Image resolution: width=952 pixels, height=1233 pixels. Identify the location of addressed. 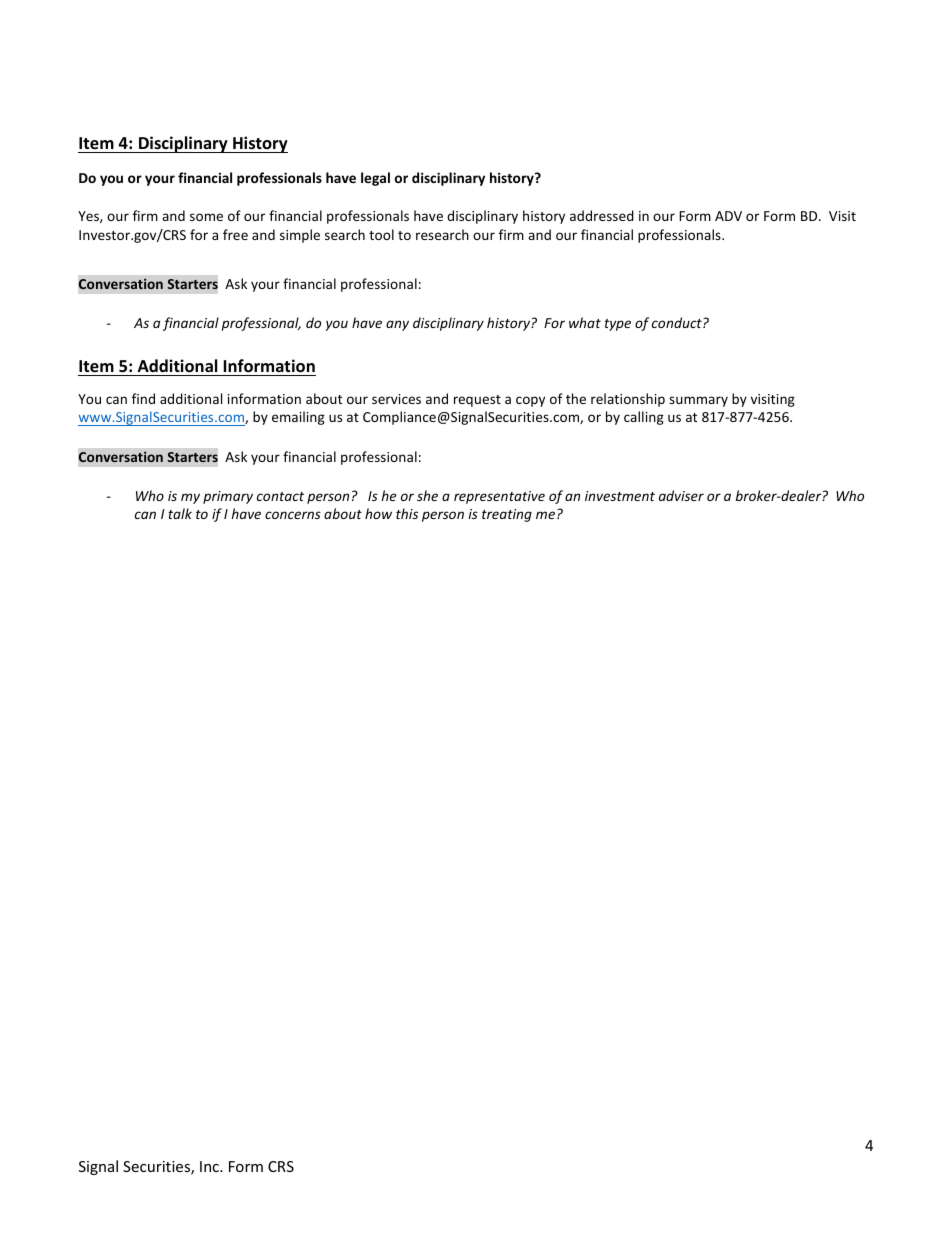
(602, 215).
